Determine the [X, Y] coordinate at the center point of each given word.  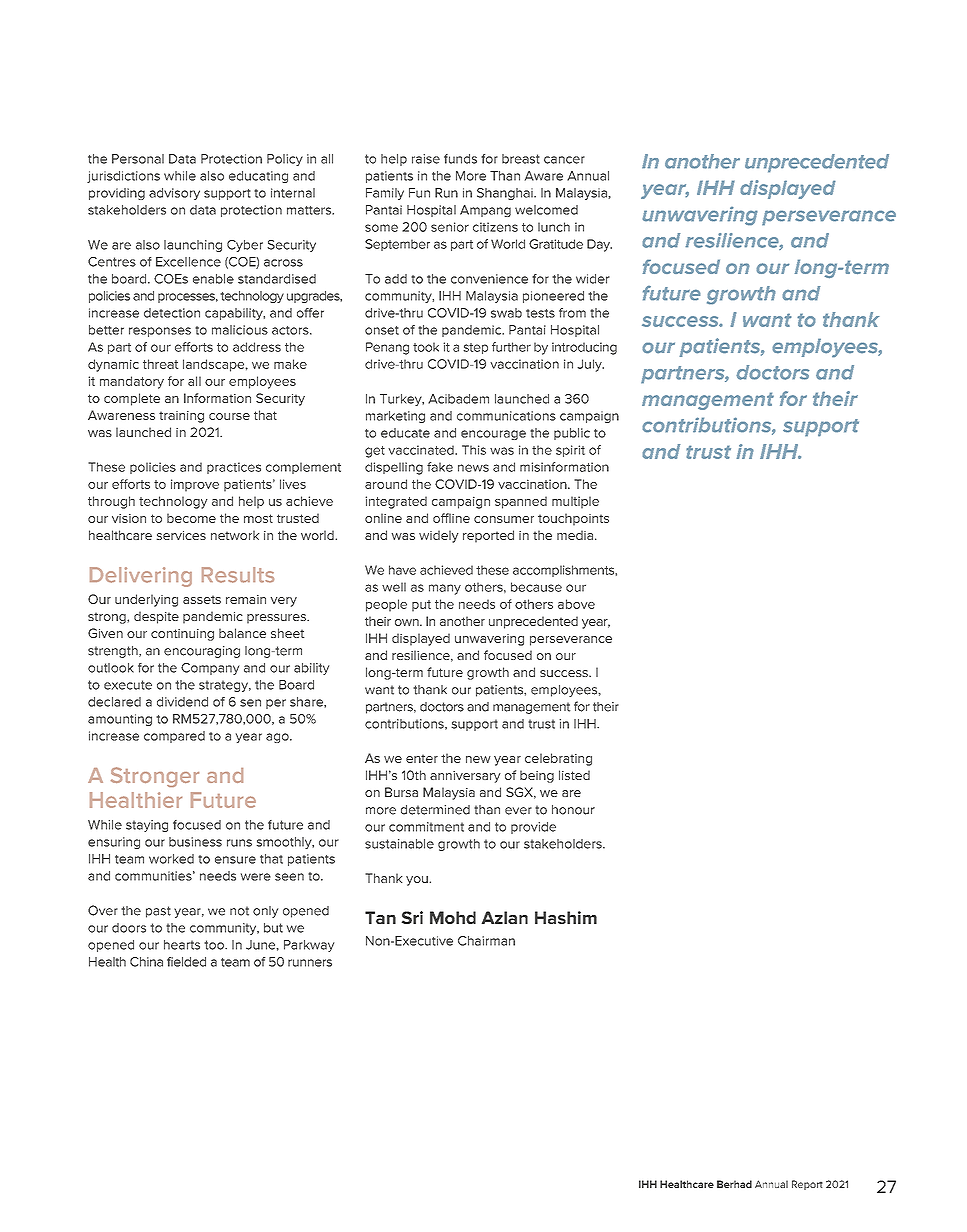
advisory [174, 194]
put [421, 606]
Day [599, 245]
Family [385, 194]
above [576, 604]
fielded [186, 962]
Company [210, 669]
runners [310, 963]
